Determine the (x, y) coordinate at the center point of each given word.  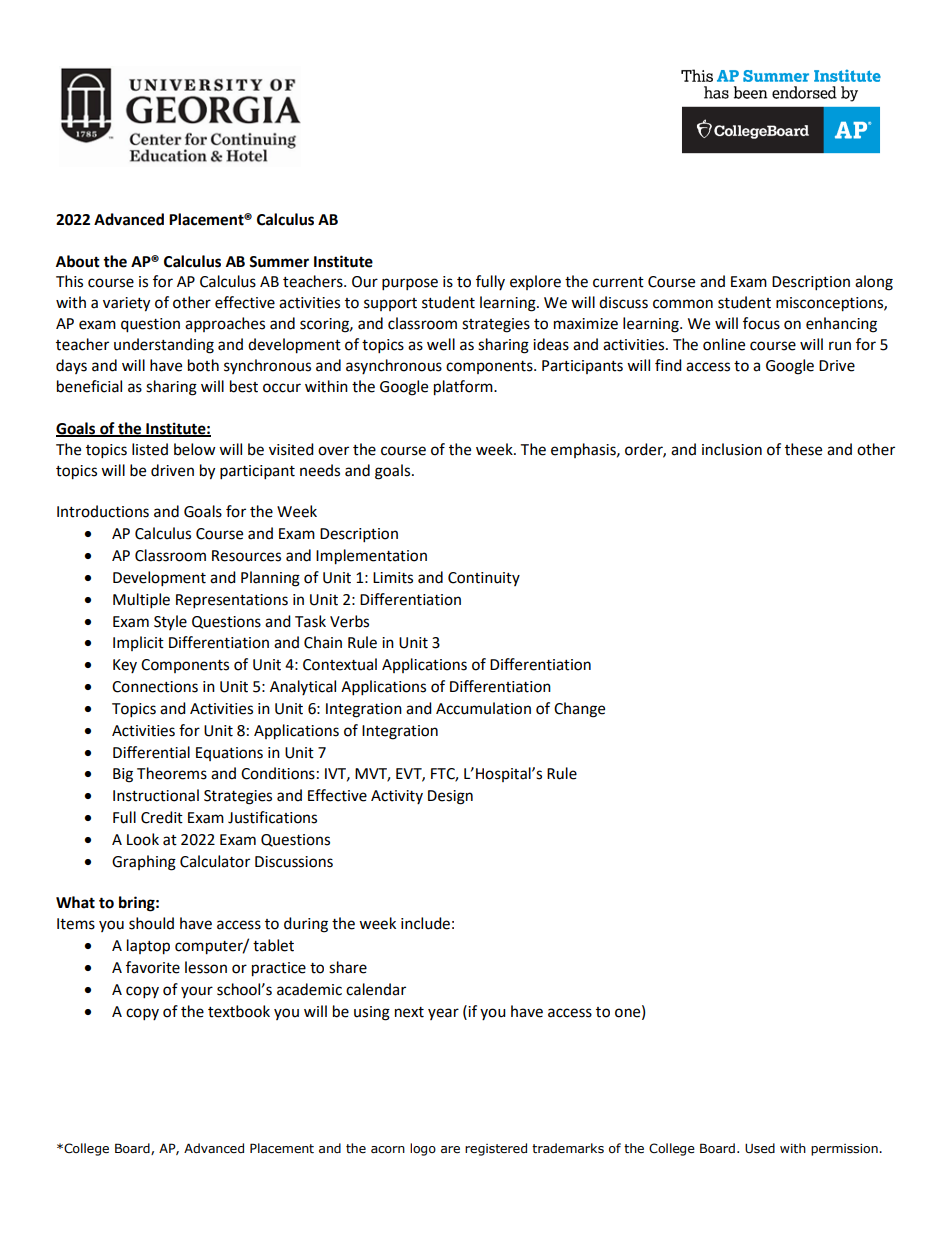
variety (126, 304)
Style (170, 622)
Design (450, 797)
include (425, 923)
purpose (410, 284)
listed (150, 449)
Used (760, 1148)
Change (579, 710)
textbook (239, 1011)
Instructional (156, 795)
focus (761, 323)
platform (464, 388)
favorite (153, 967)
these (803, 449)
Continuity (484, 579)
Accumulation (483, 708)
